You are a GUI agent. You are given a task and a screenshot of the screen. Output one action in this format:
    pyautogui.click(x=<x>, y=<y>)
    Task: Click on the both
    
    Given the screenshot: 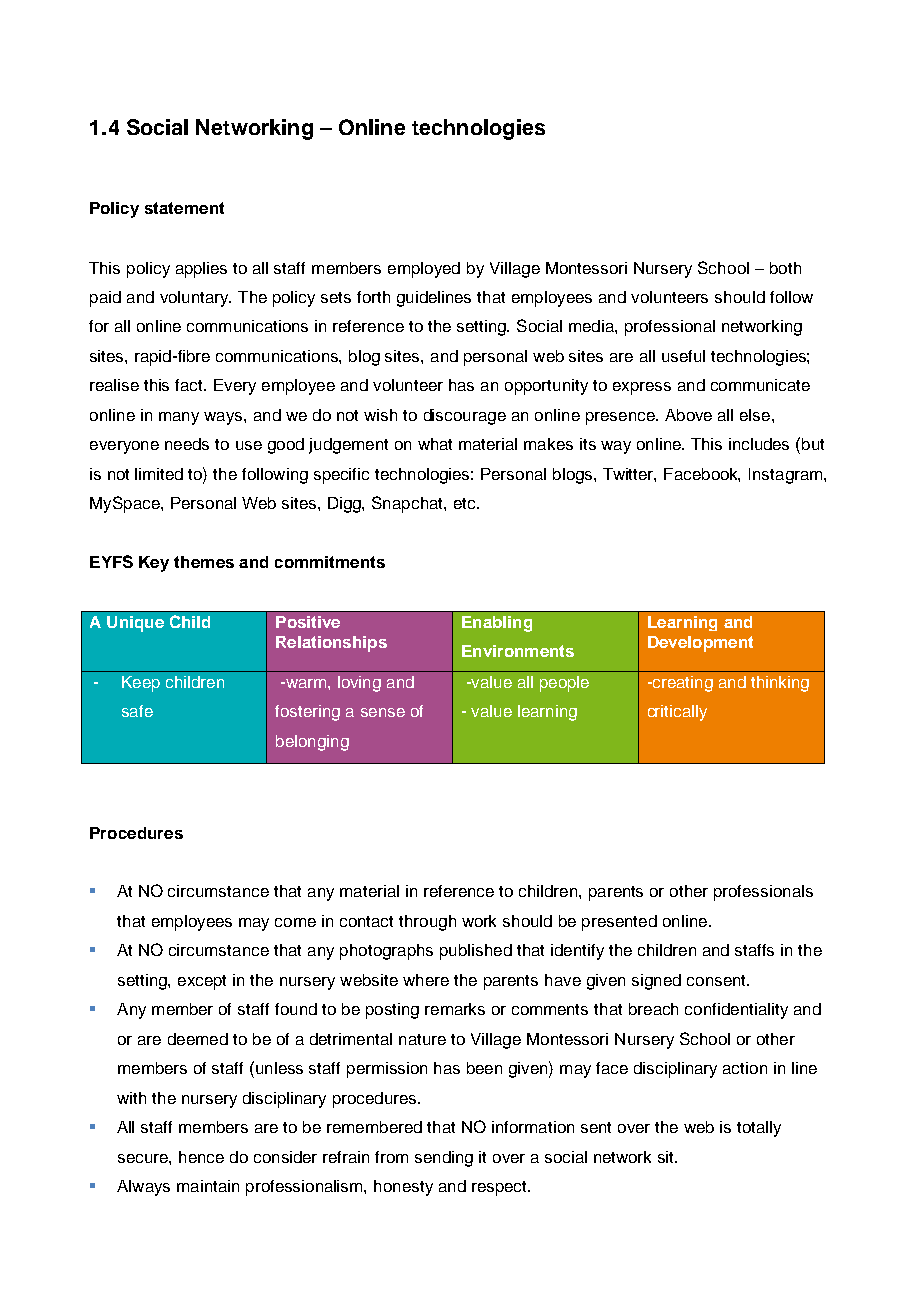 What is the action you would take?
    pyautogui.click(x=785, y=268)
